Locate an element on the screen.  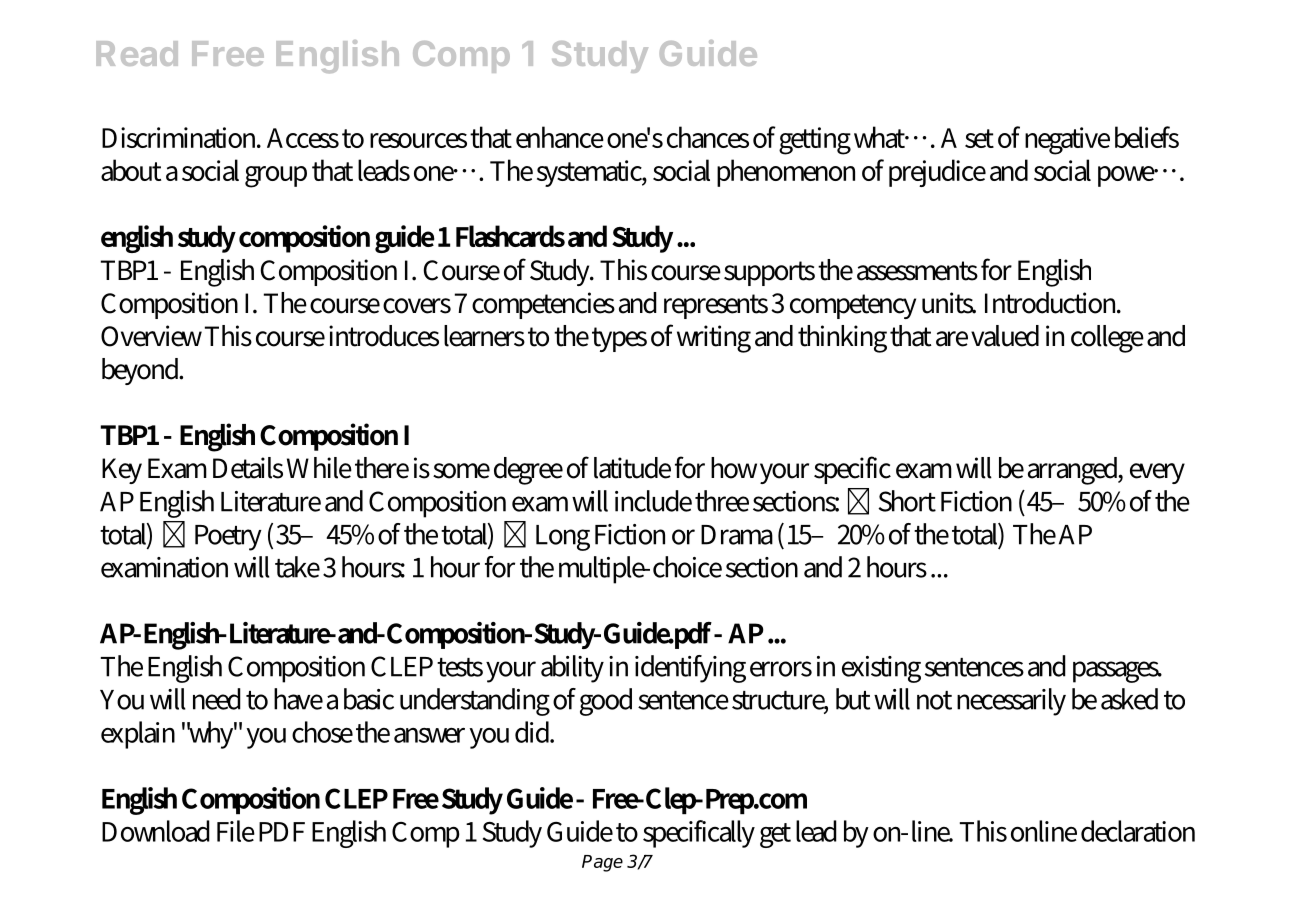
types is located at coordinates (619, 339).
